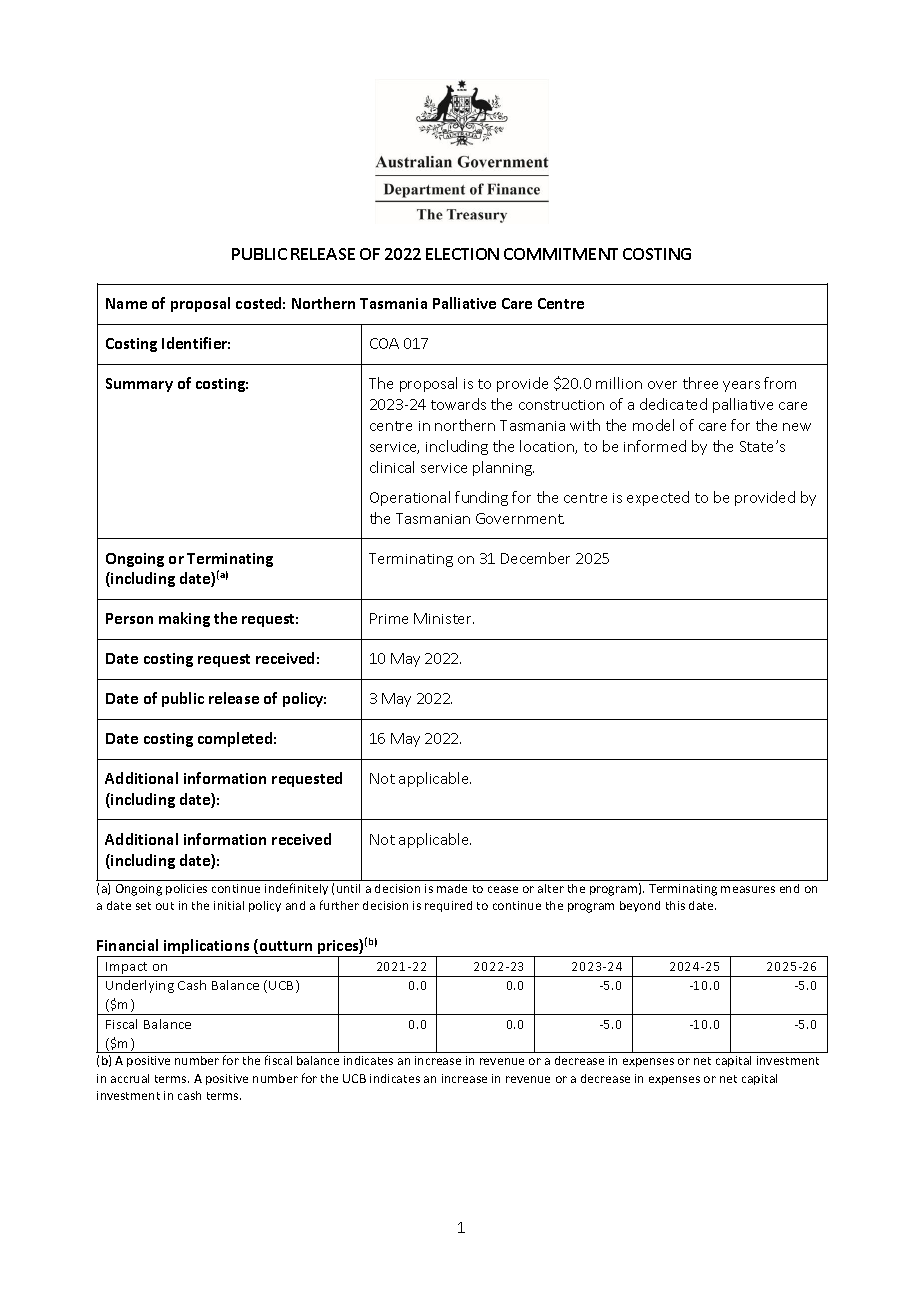 The image size is (924, 1308). Describe the element at coordinates (462, 254) in the screenshot. I see `ELECTION` at that location.
